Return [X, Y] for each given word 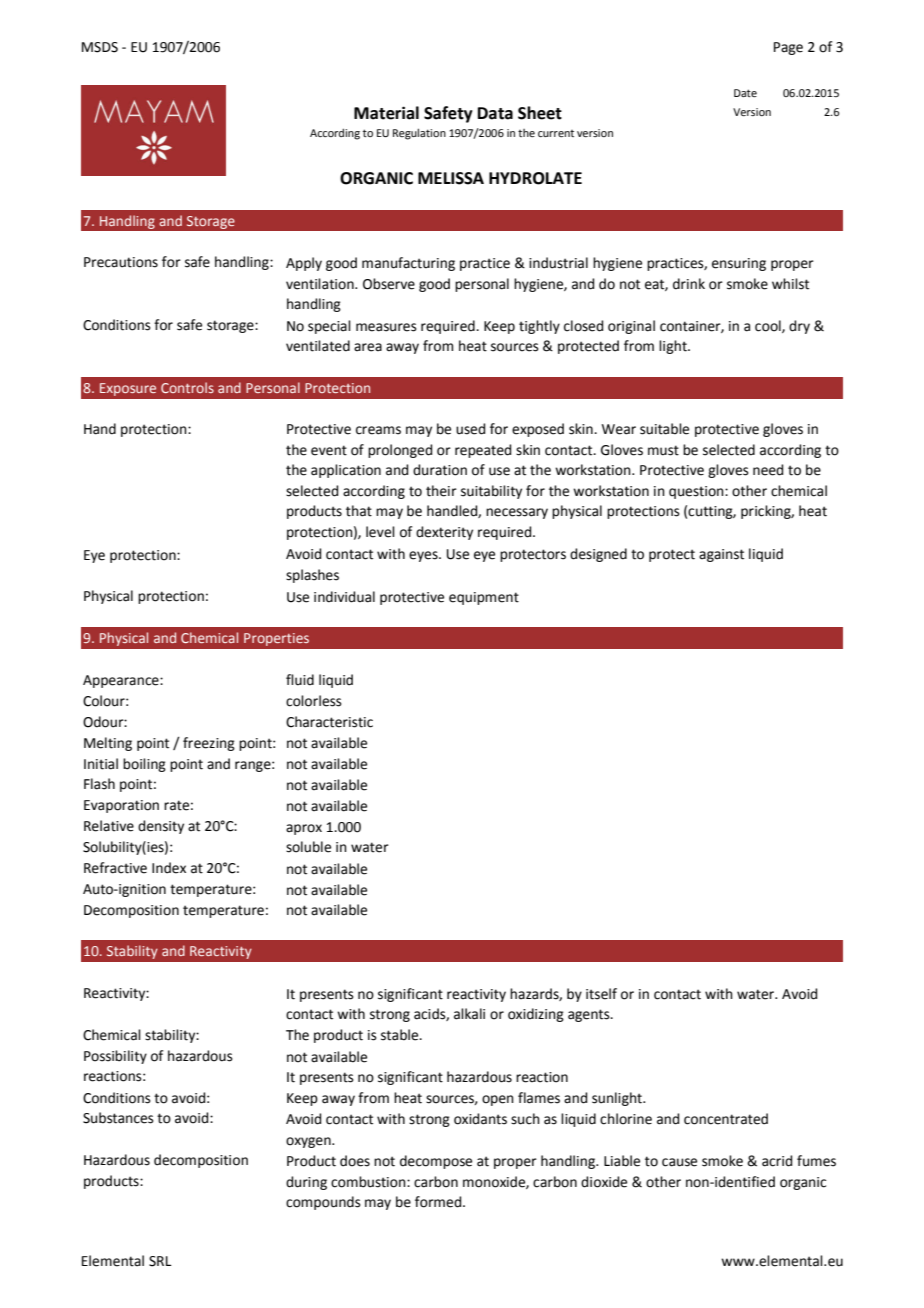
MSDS [100, 47]
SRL [160, 1261]
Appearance [122, 681]
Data [495, 113]
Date [745, 93]
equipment [484, 598]
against [721, 555]
